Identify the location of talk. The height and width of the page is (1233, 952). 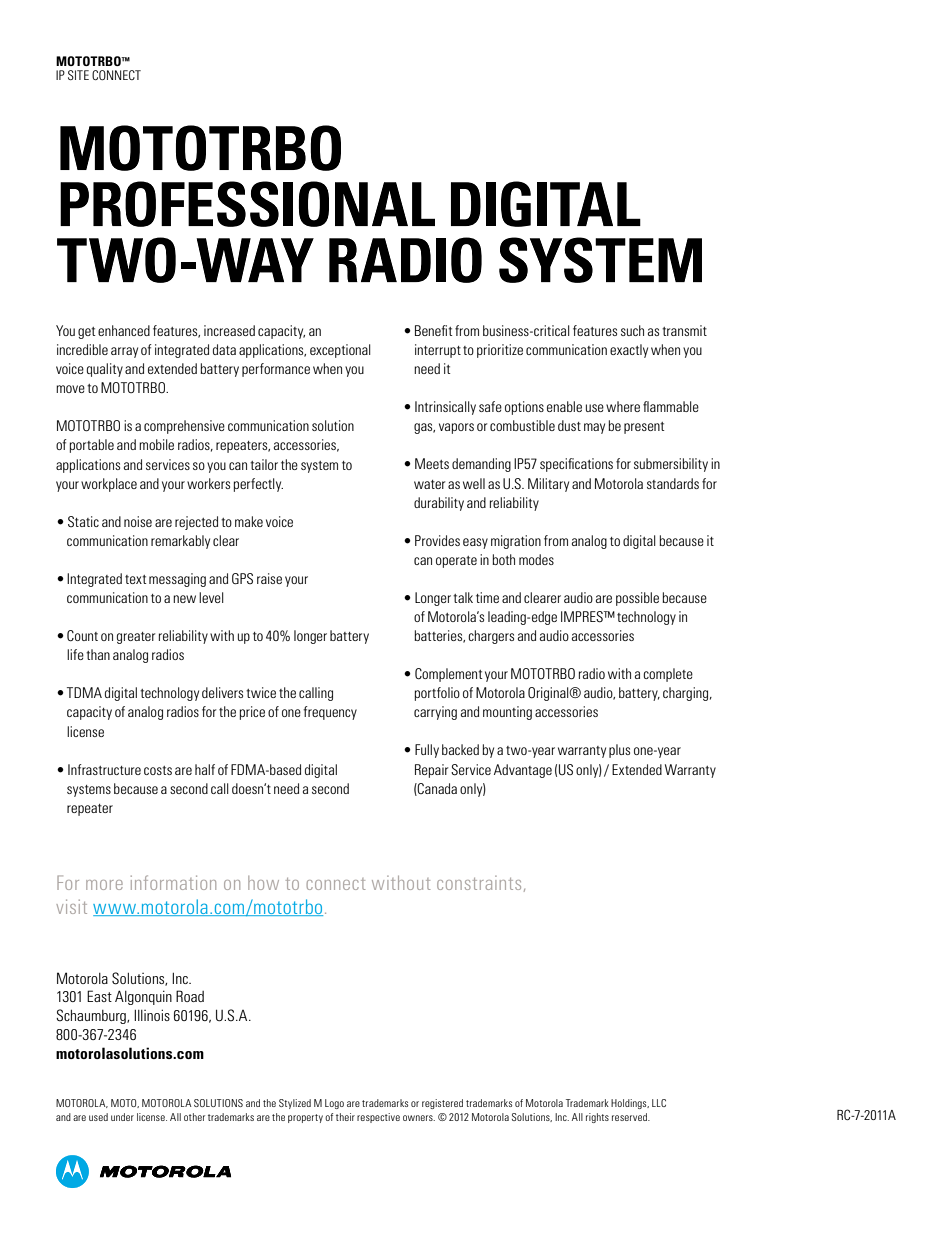
(463, 597).
